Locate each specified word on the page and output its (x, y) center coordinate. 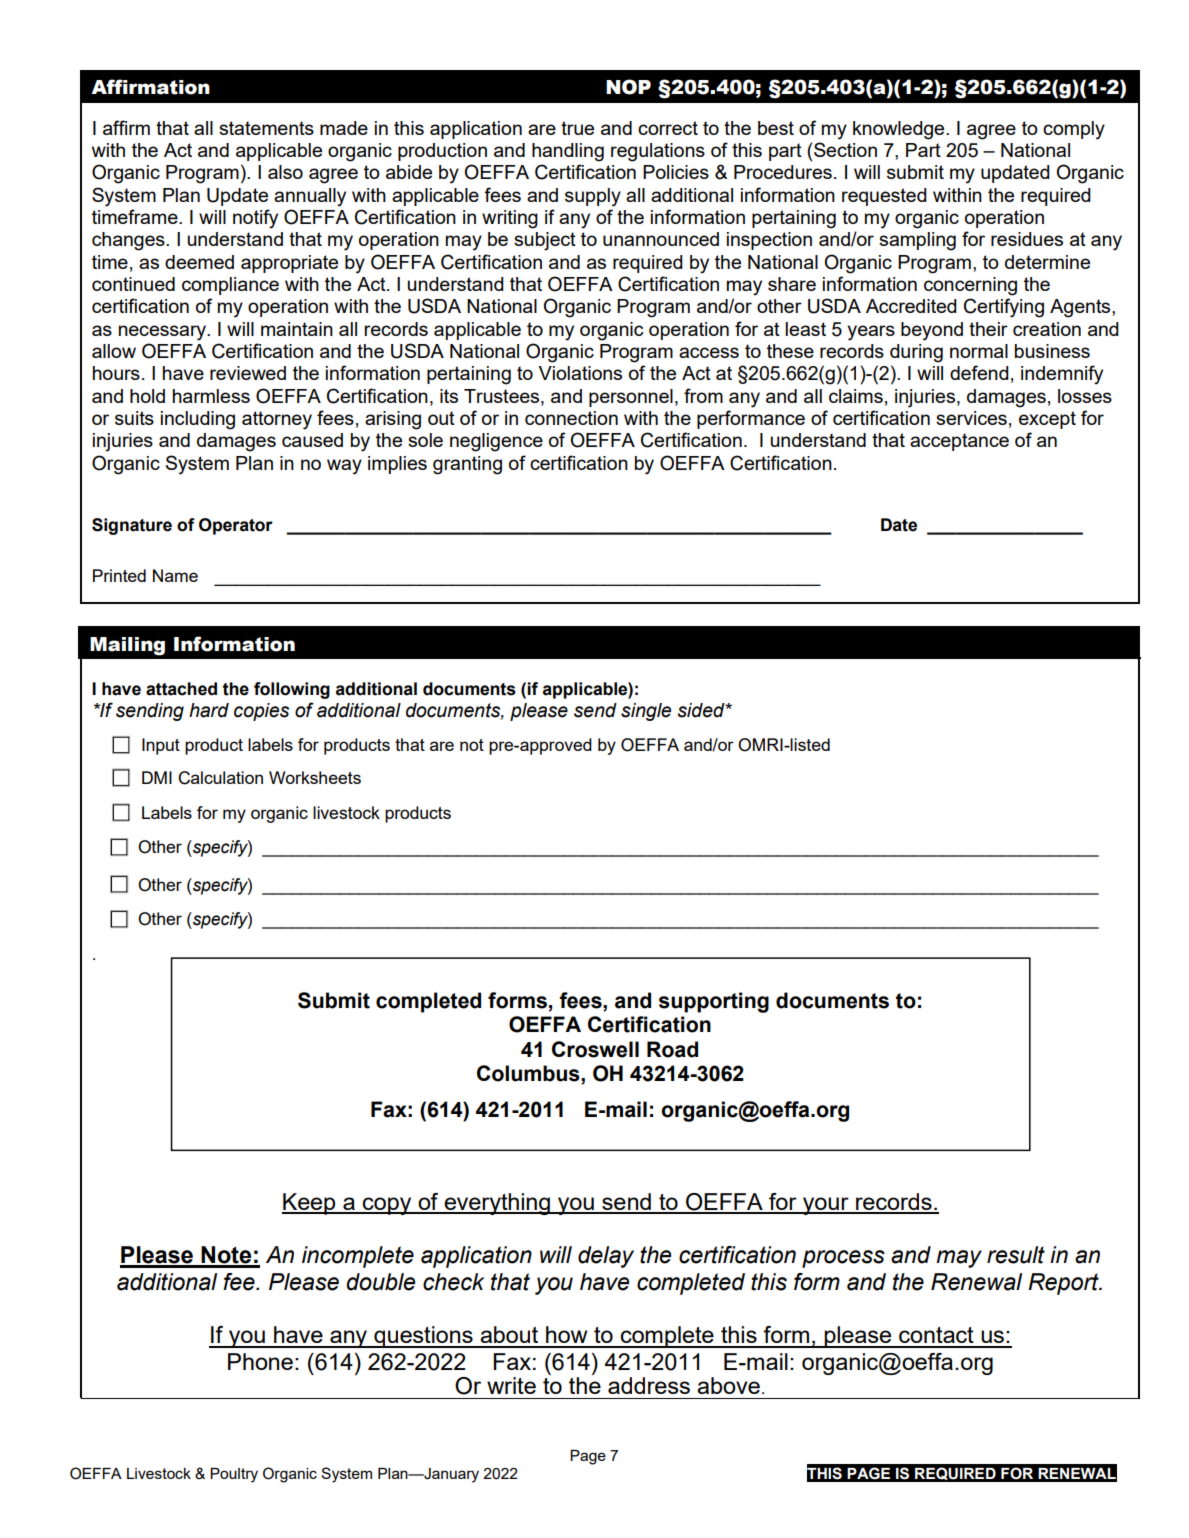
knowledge (900, 130)
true (577, 128)
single (646, 712)
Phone (260, 1361)
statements (266, 128)
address (649, 1385)
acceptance (959, 442)
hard (209, 710)
